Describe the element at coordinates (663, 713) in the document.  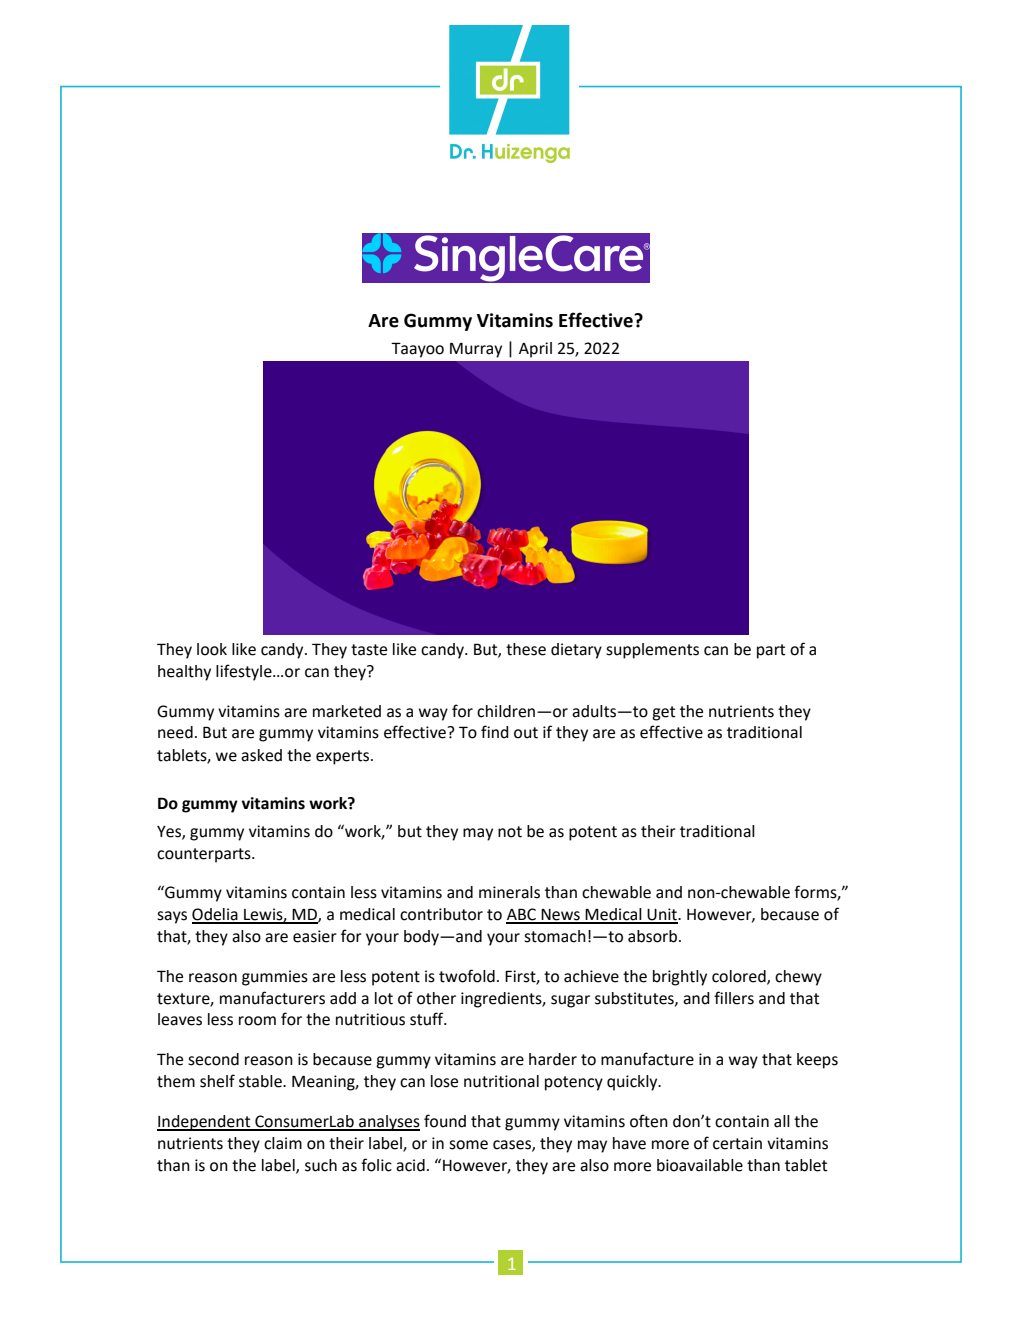
I see `get` at that location.
